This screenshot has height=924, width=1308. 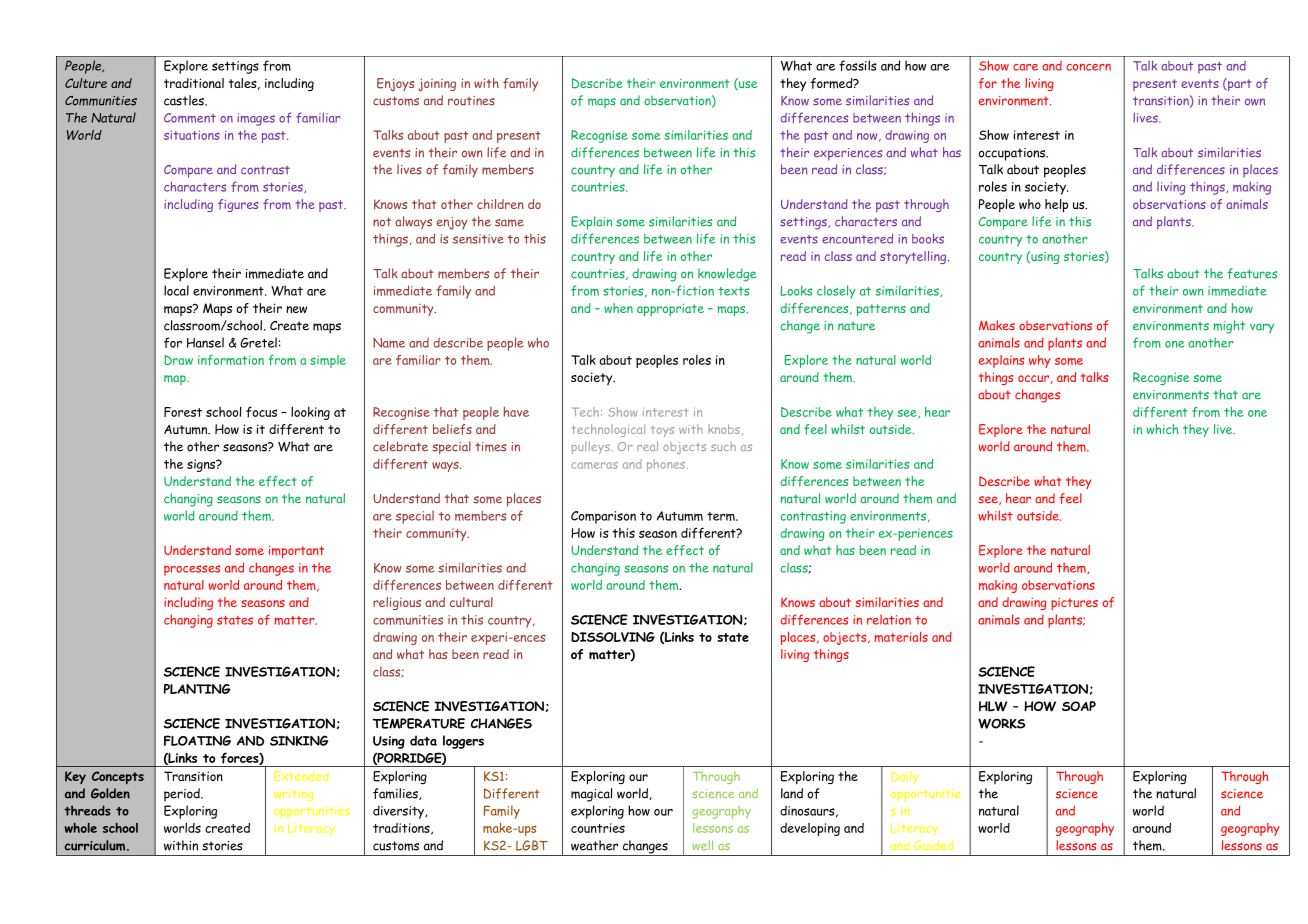 What do you see at coordinates (197, 689) in the screenshot?
I see `PLANTING` at bounding box center [197, 689].
